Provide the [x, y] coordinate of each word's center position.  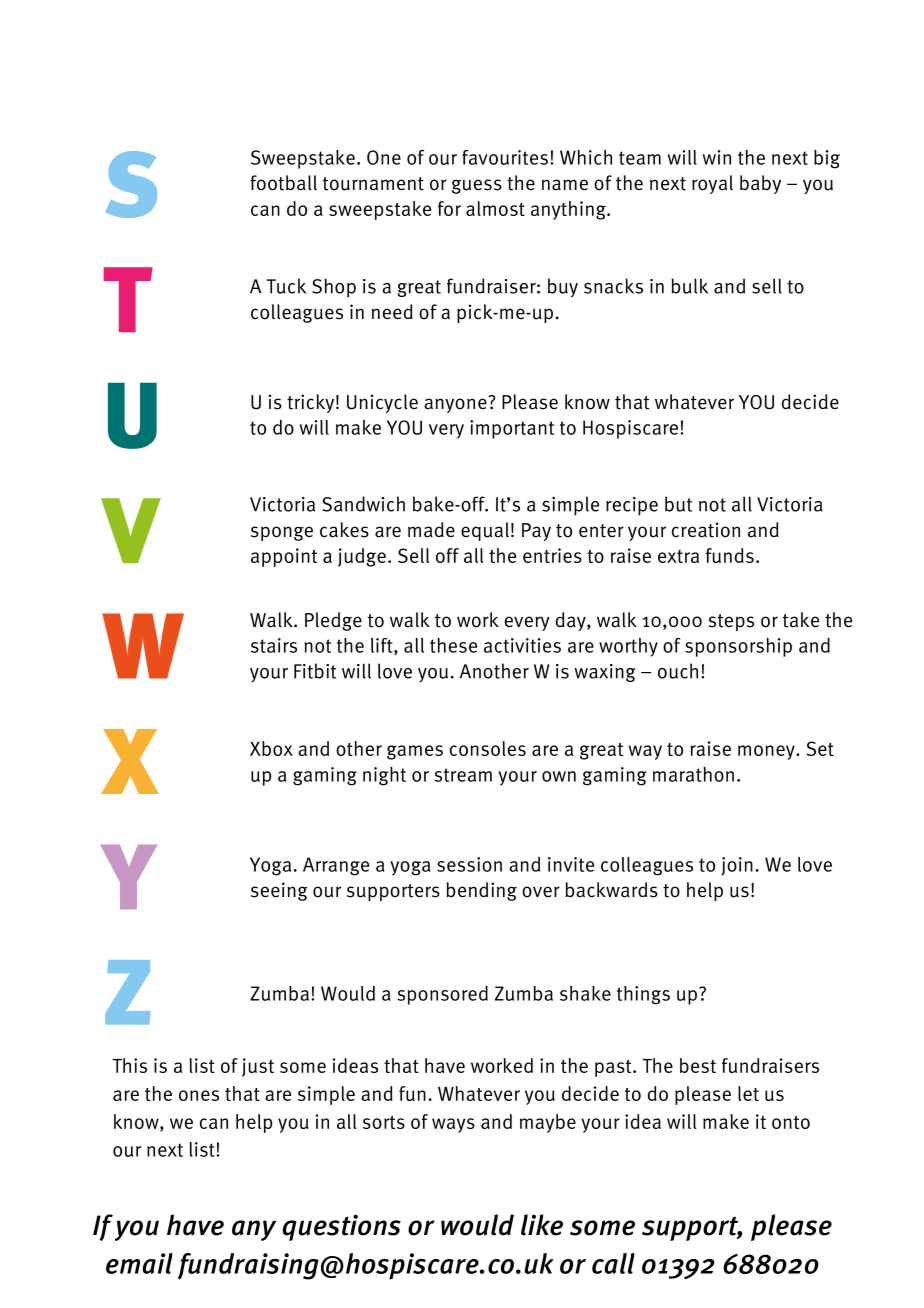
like [542, 1225]
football [283, 183]
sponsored [443, 995]
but [678, 504]
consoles [488, 748]
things [643, 995]
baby [760, 184]
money [767, 752]
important [512, 429]
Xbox [271, 748]
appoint [284, 557]
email [139, 1263]
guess [477, 186]
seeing [279, 891]
